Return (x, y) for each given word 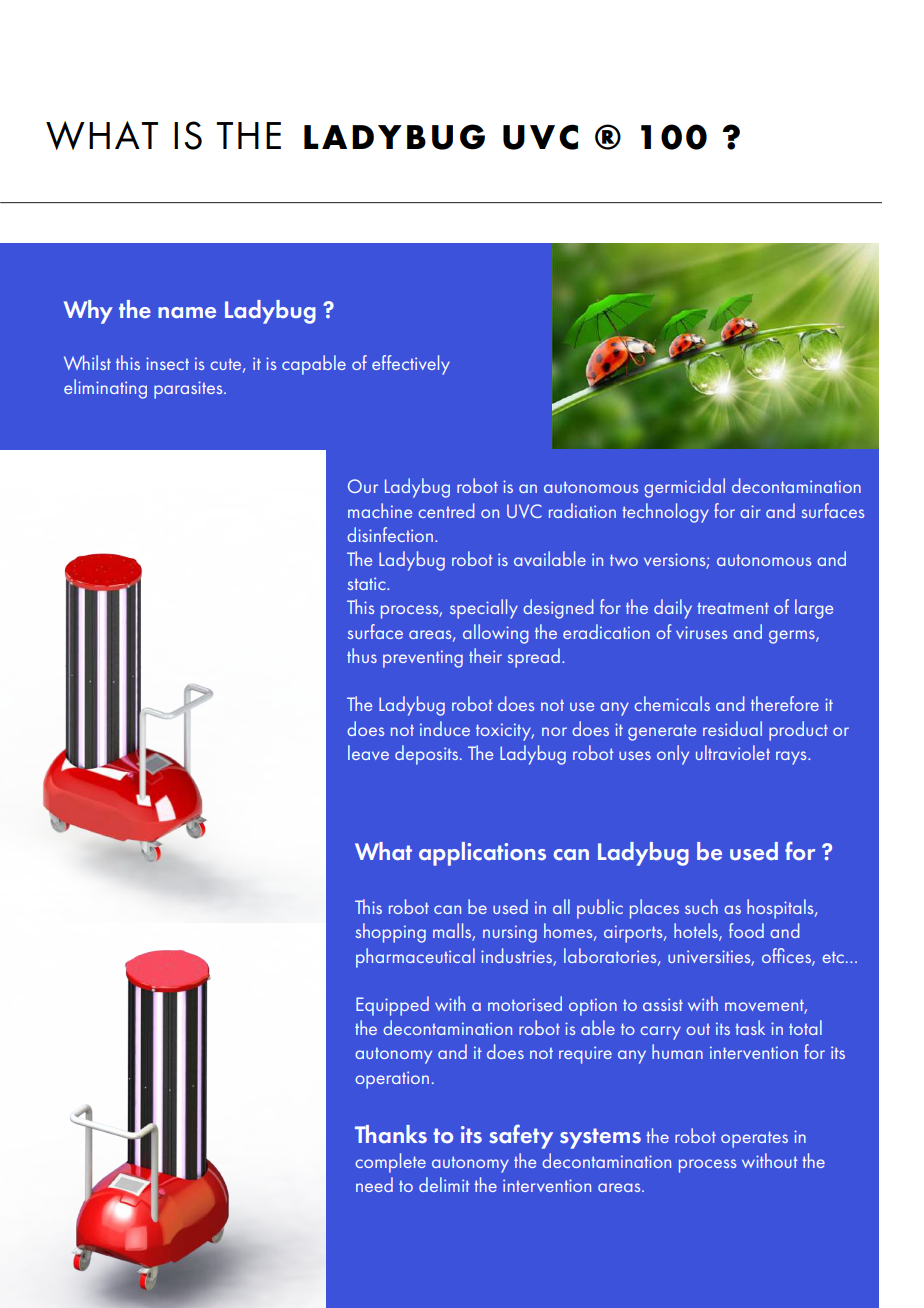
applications (482, 854)
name (187, 312)
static (368, 583)
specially (484, 609)
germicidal (685, 488)
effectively (411, 365)
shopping (391, 933)
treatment (733, 608)
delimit (444, 1184)
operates (754, 1139)
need (374, 1184)
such (701, 906)
